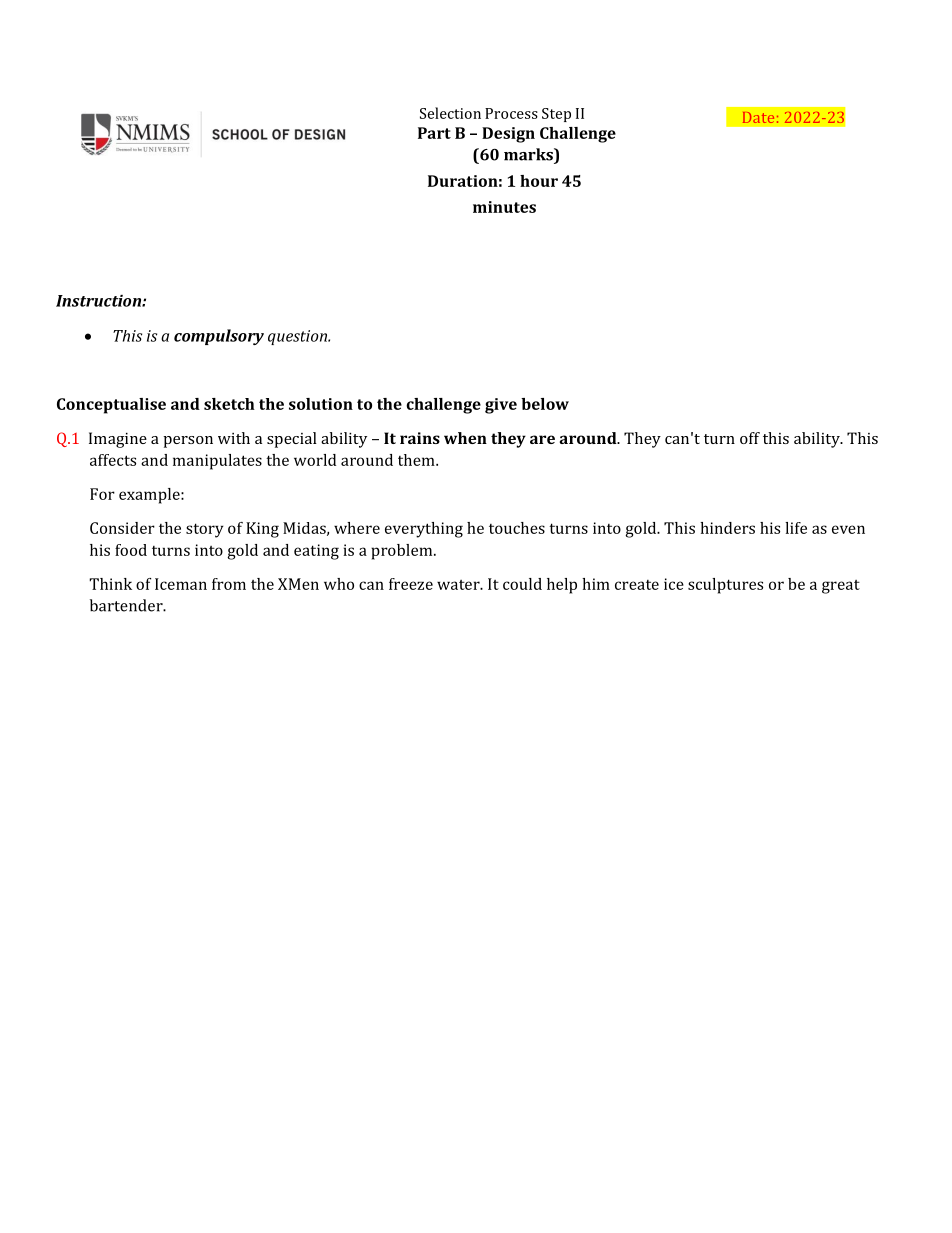 The height and width of the page is (1233, 952). I want to click on water, so click(459, 585).
